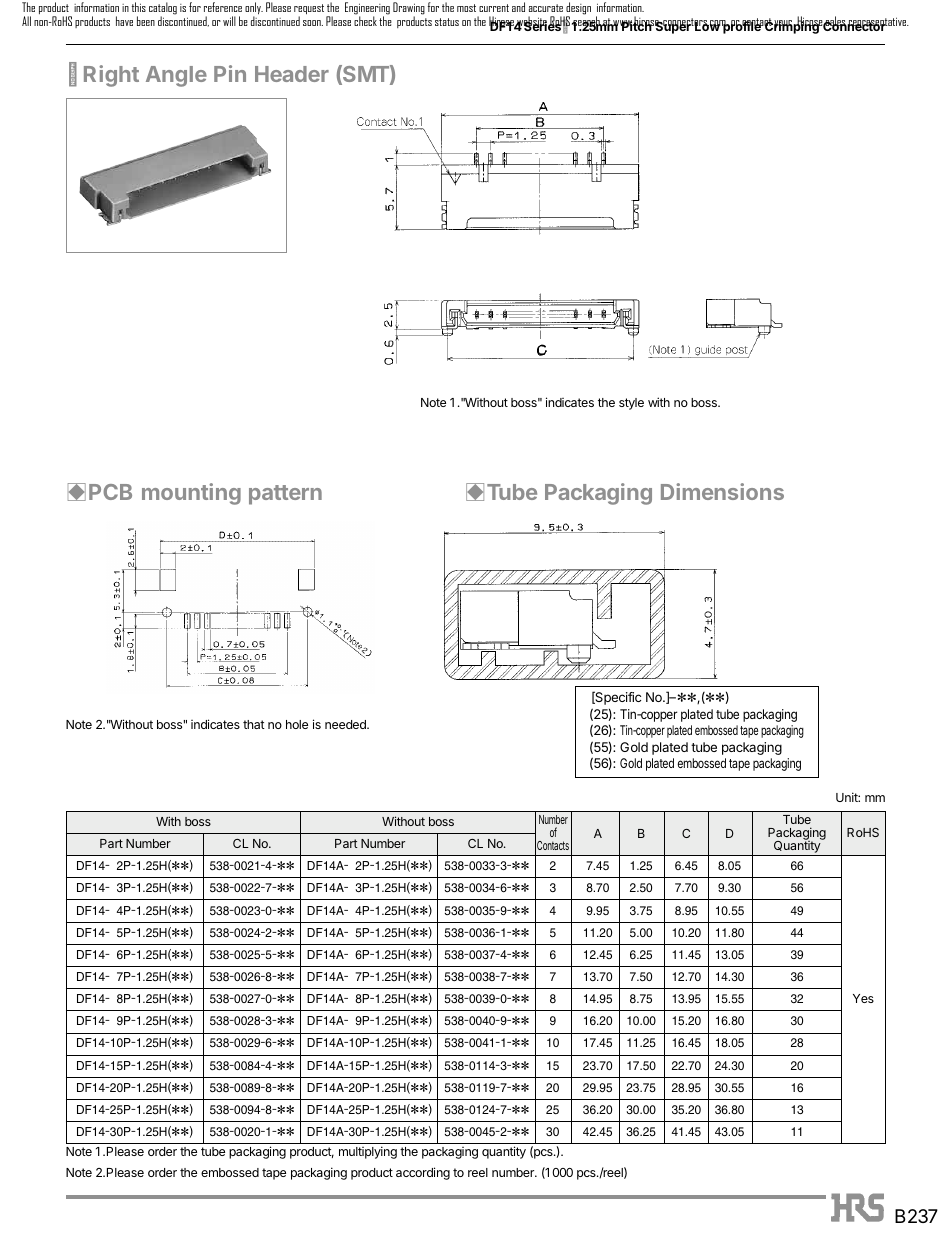 The height and width of the screenshot is (1240, 952). What do you see at coordinates (707, 25) in the screenshot?
I see `Low` at bounding box center [707, 25].
